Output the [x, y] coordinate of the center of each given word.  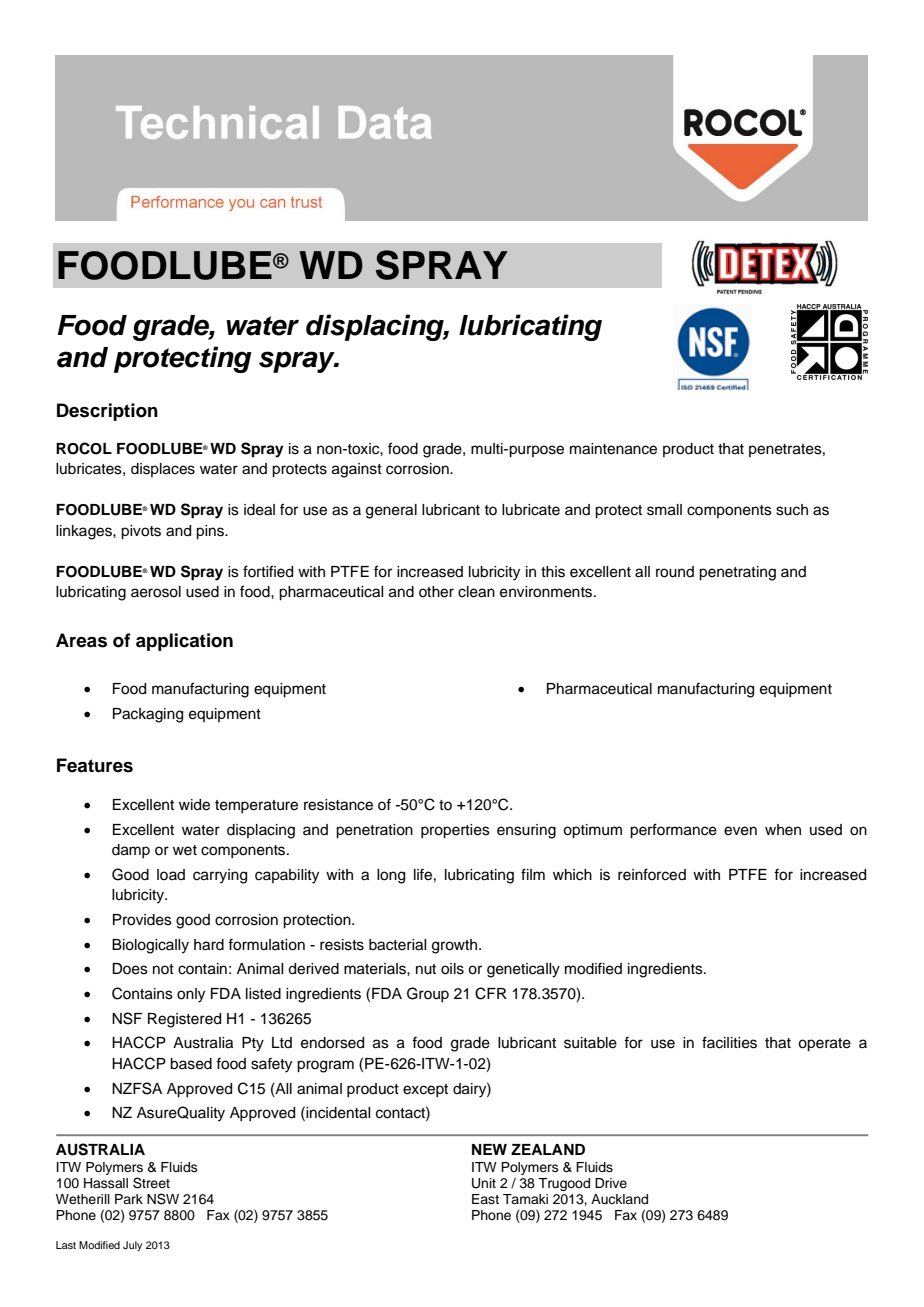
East [485, 1199]
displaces [163, 470]
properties [455, 831]
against [357, 470]
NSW [163, 1199]
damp [131, 851]
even [740, 831]
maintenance [613, 449]
